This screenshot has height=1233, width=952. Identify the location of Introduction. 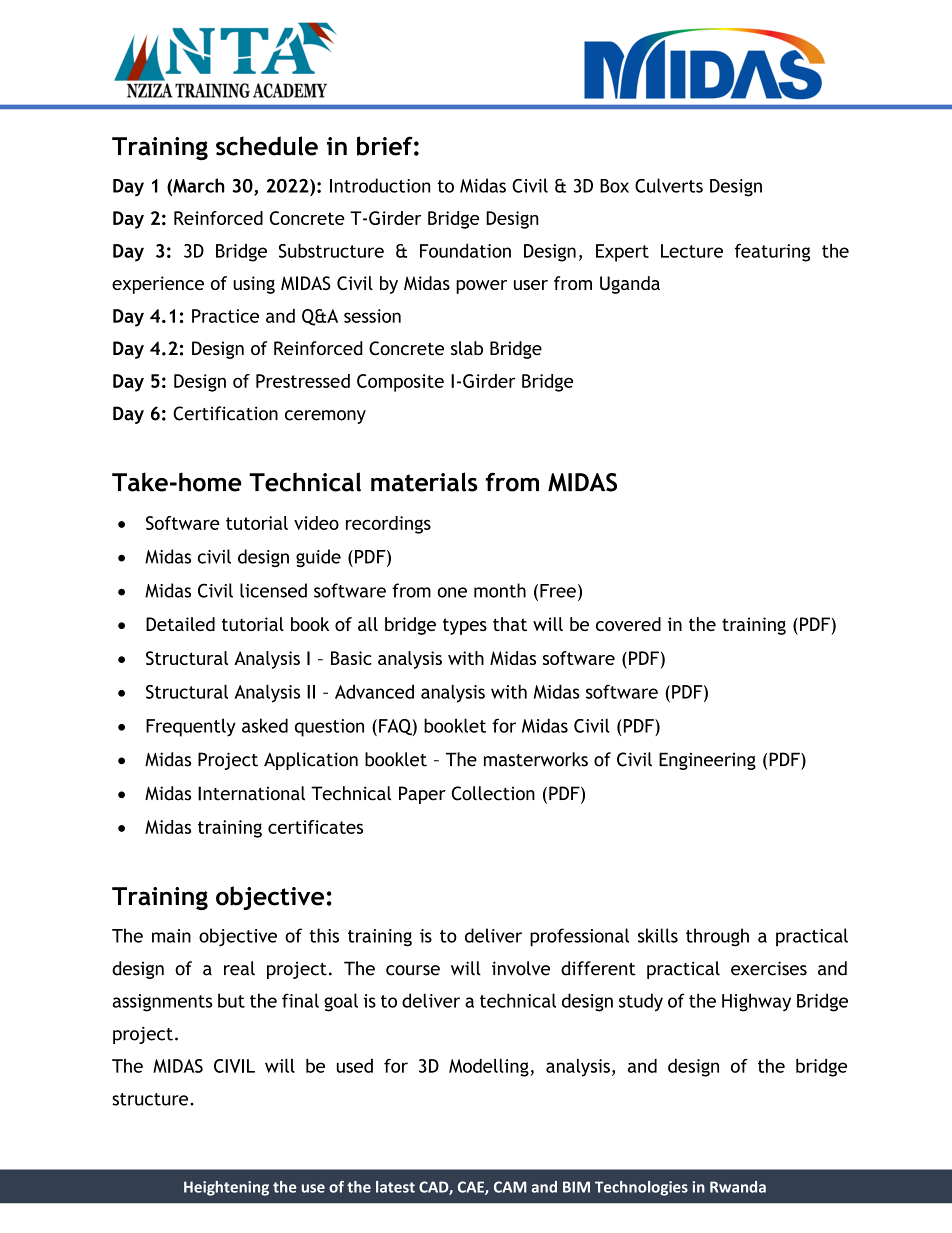
(380, 185).
